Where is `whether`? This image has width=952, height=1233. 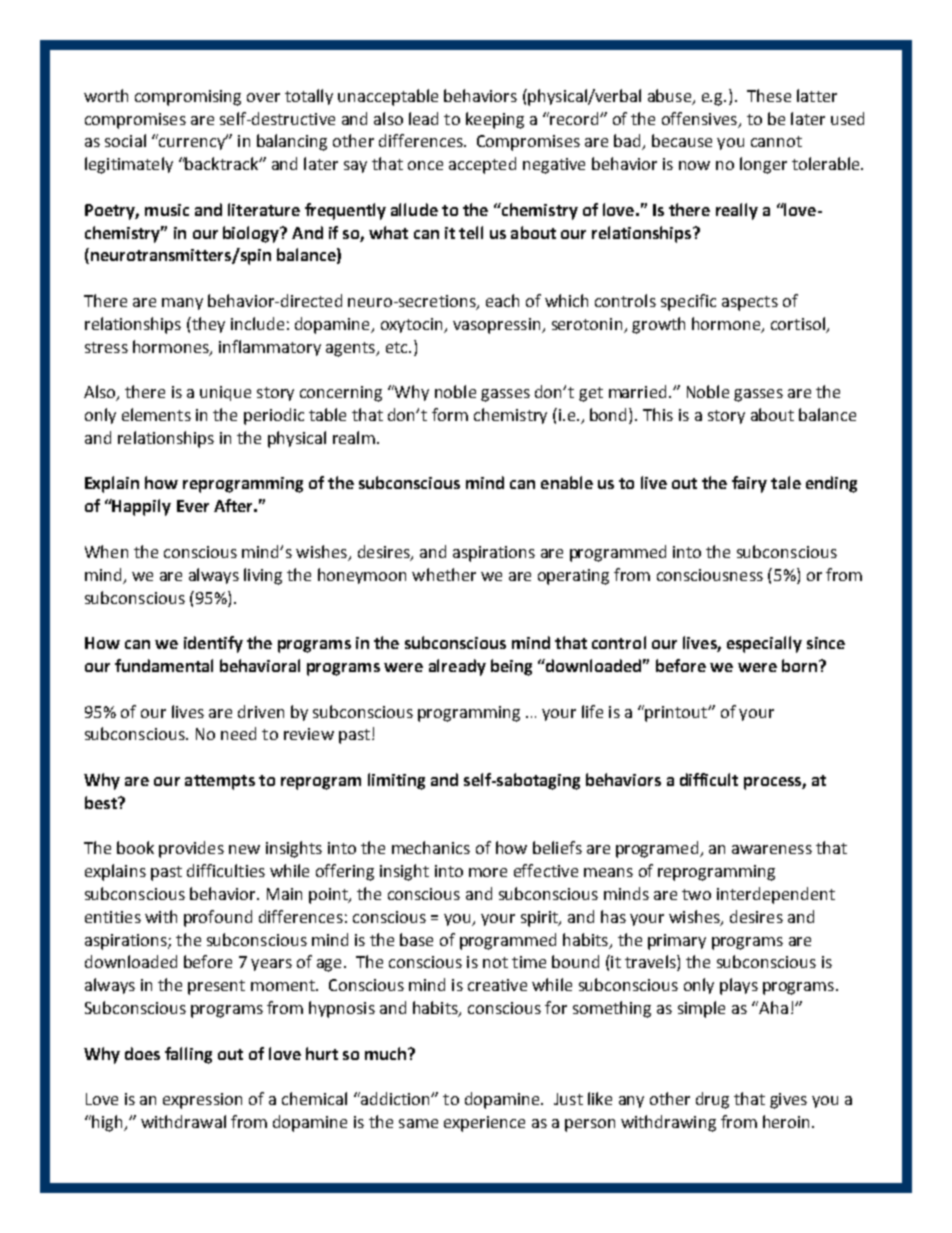 whether is located at coordinates (444, 574).
